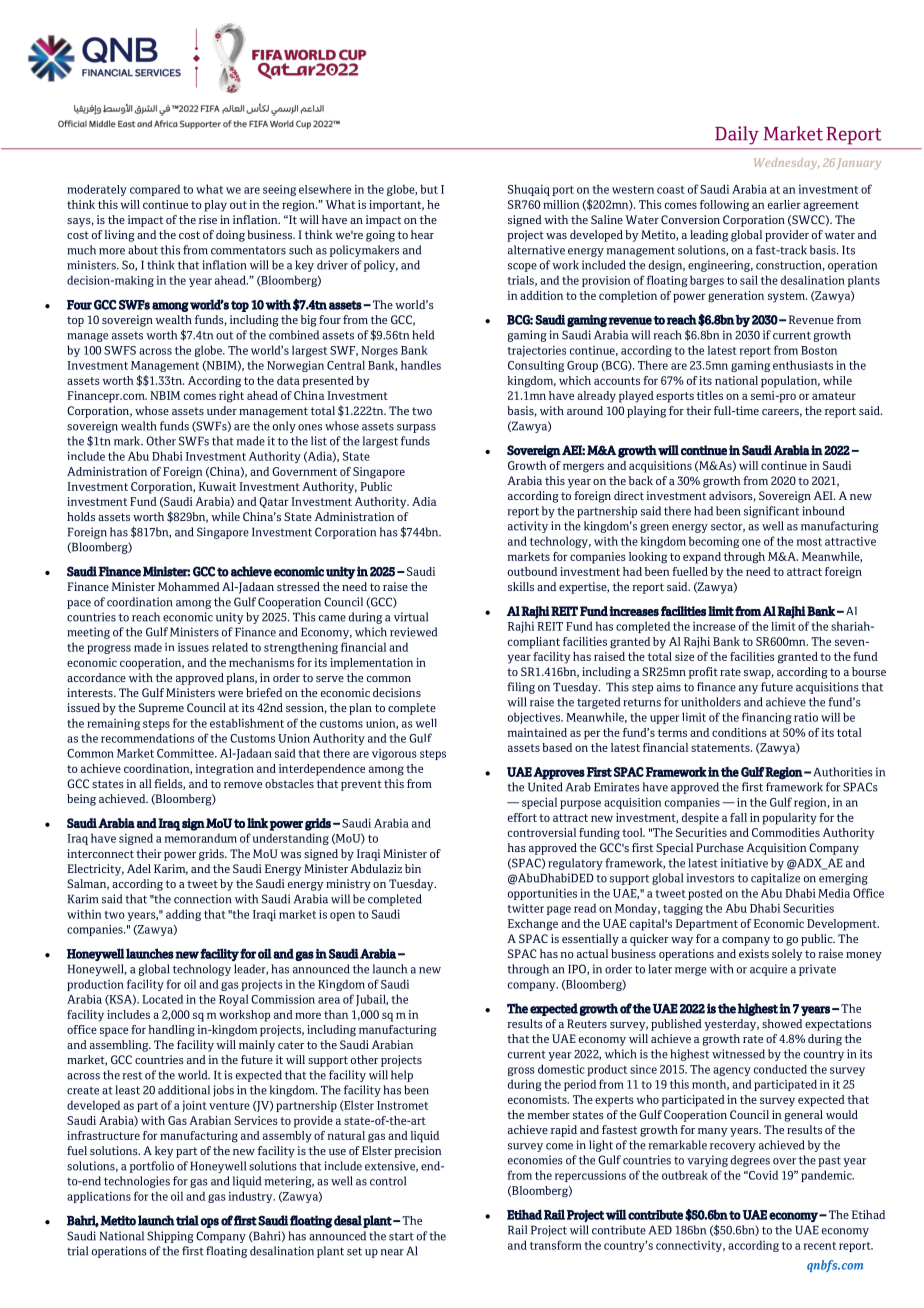  I want to click on Wednesday, so click(786, 164).
